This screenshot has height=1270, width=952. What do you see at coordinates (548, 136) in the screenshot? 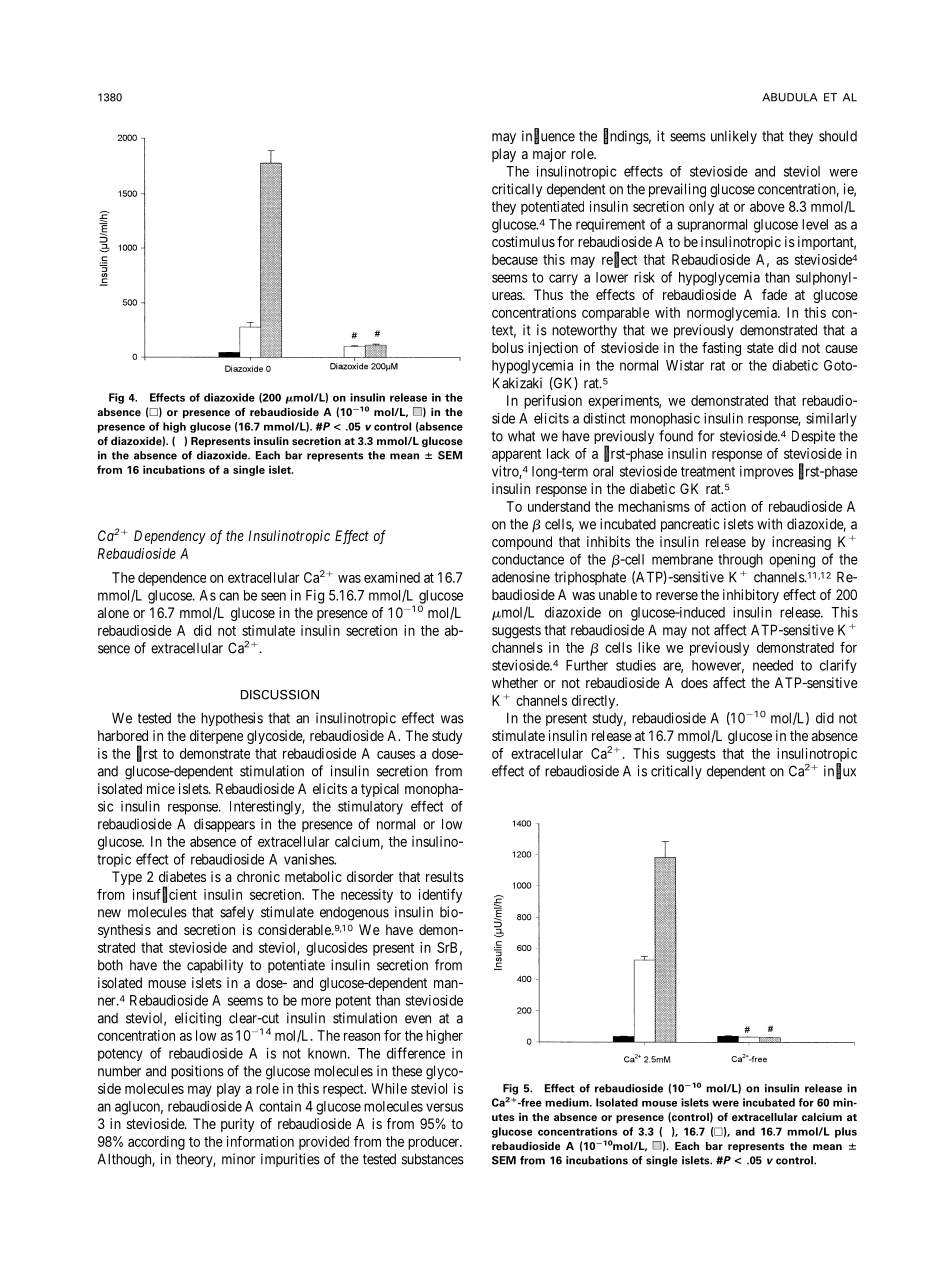
I see `influence` at bounding box center [548, 136].
